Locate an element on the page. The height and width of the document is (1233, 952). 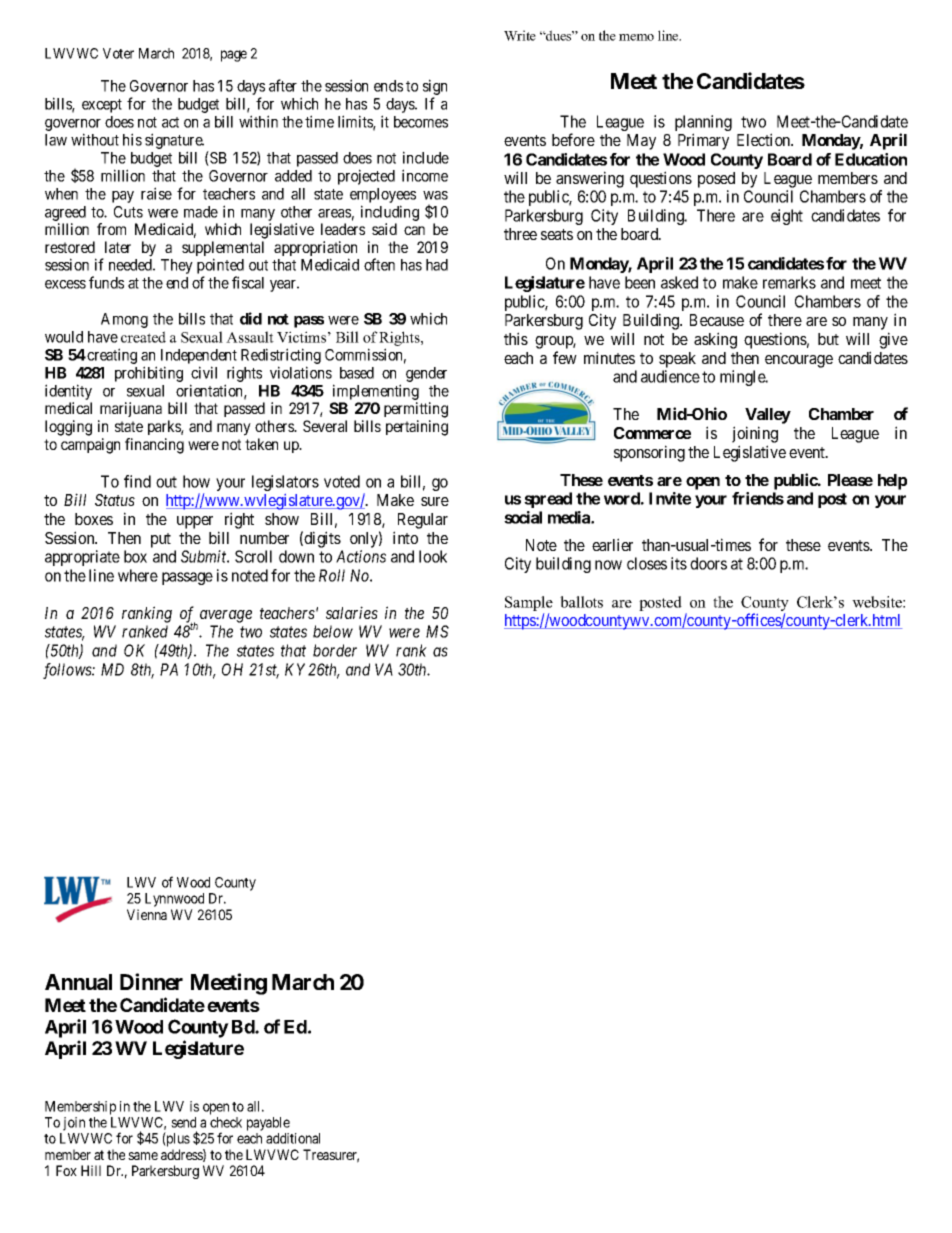
payable is located at coordinates (268, 1124).
